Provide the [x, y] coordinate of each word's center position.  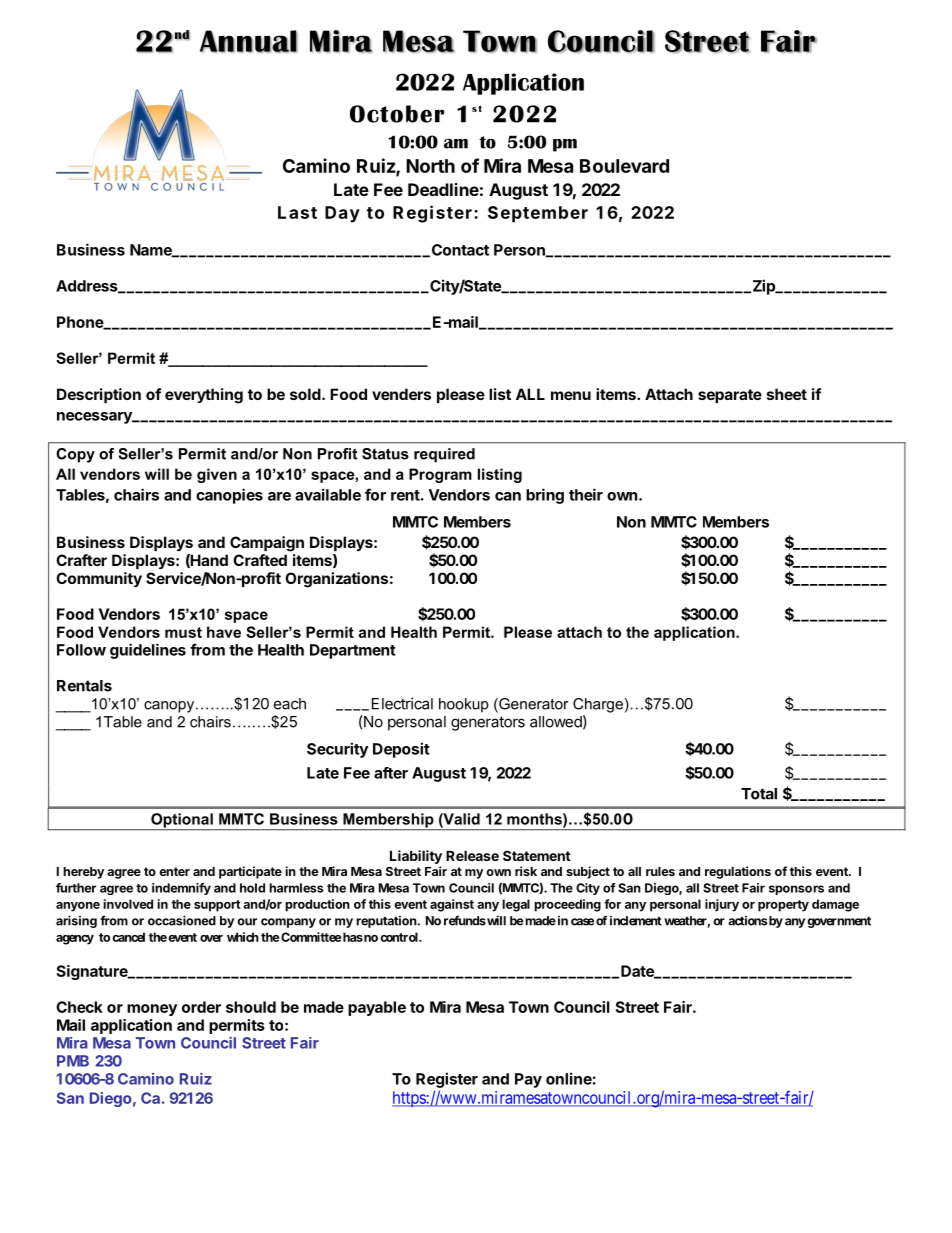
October [397, 114]
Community [99, 579]
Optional [182, 821]
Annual [249, 41]
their [586, 494]
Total [759, 794]
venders [401, 394]
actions [748, 921]
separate [730, 396]
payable [377, 1008]
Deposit [401, 750]
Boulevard [624, 166]
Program [440, 475]
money [152, 1010]
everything [204, 396]
